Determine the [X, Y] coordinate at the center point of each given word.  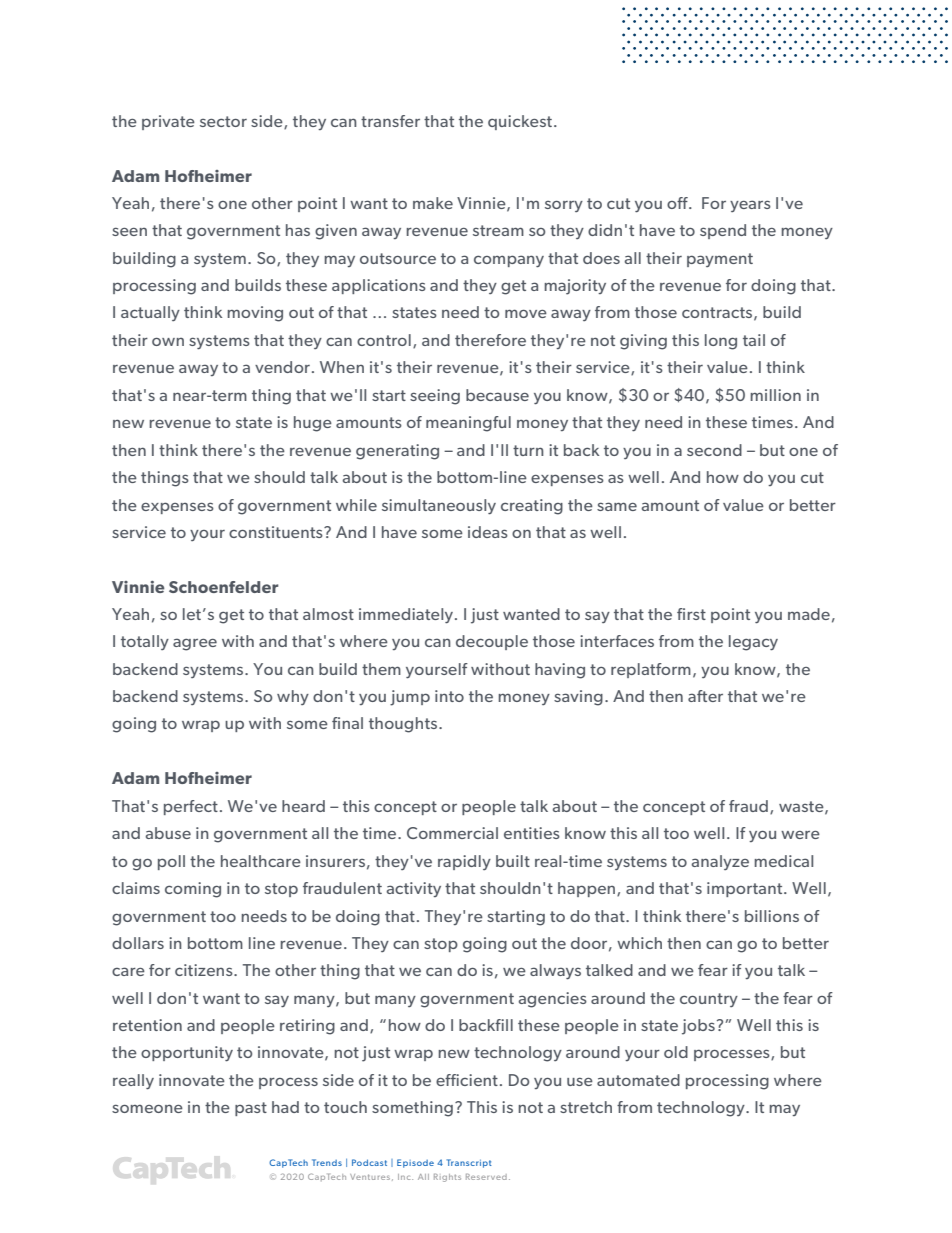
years [750, 206]
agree [195, 644]
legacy [753, 643]
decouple [492, 642]
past [251, 1109]
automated [638, 1080]
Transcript [469, 1163]
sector [223, 121]
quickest [520, 122]
